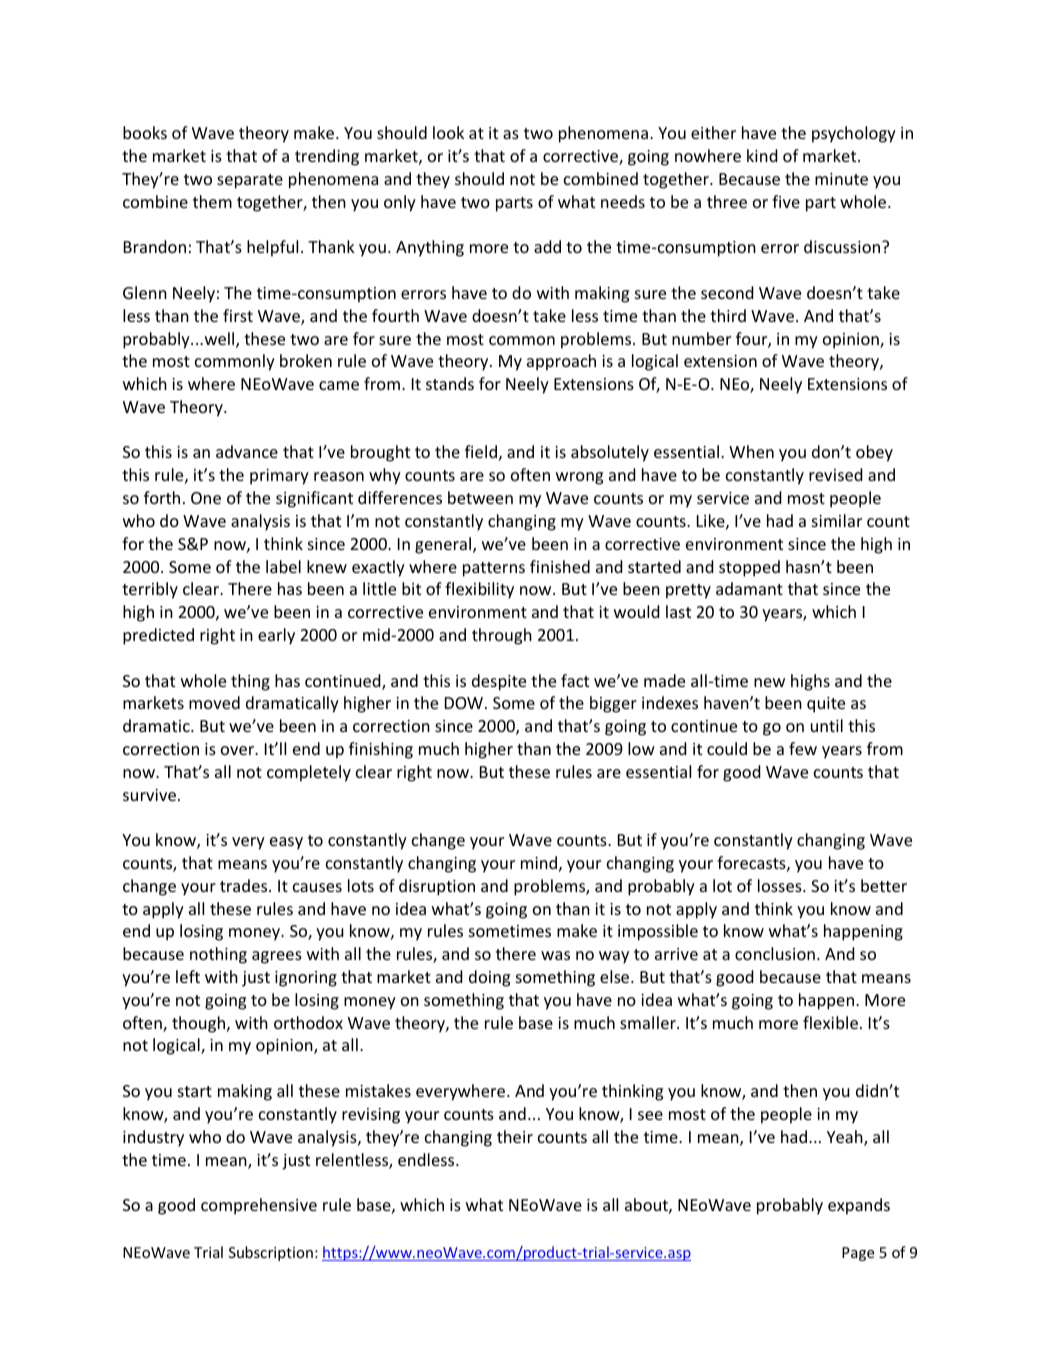  Describe the element at coordinates (448, 132) in the image. I see `look` at that location.
